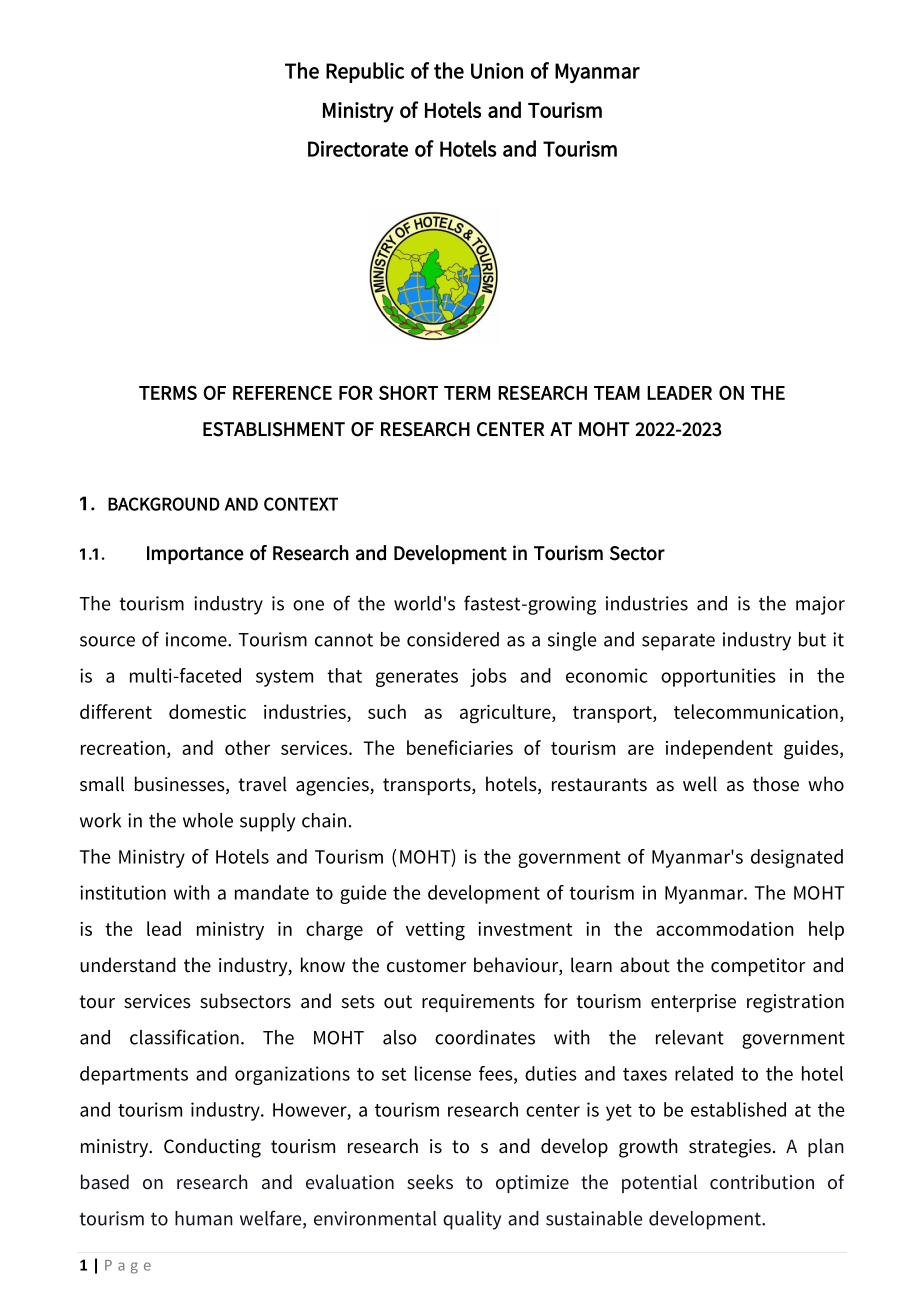  What do you see at coordinates (358, 149) in the screenshot?
I see `Directorate` at bounding box center [358, 149].
